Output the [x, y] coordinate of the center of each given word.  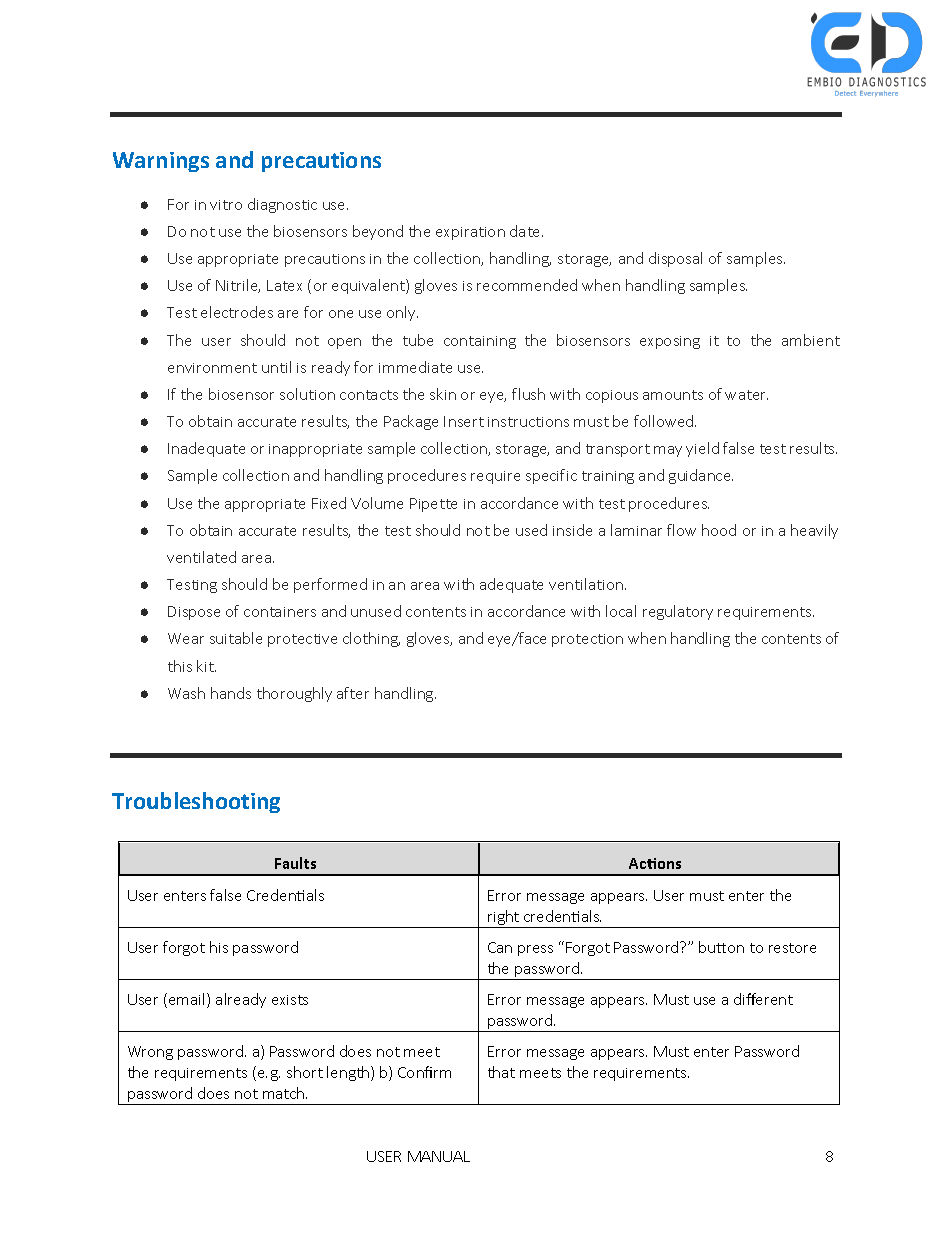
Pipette [433, 505]
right [503, 919]
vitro [226, 205]
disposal [675, 259]
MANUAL [439, 1156]
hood [719, 530]
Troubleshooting [196, 802]
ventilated [201, 557]
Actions [655, 863]
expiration [470, 233]
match [285, 1093]
